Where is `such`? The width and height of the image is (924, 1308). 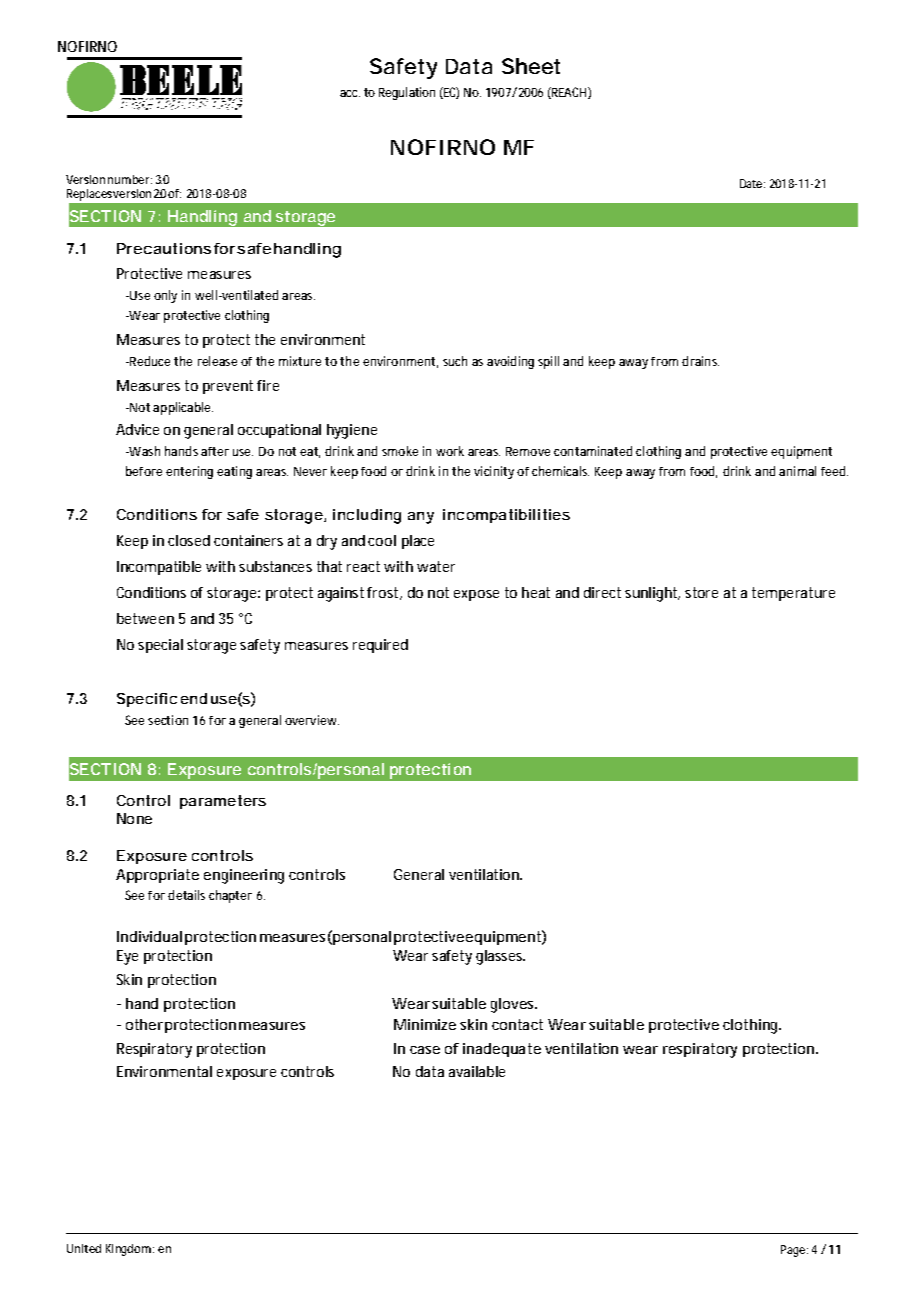
such is located at coordinates (455, 361).
